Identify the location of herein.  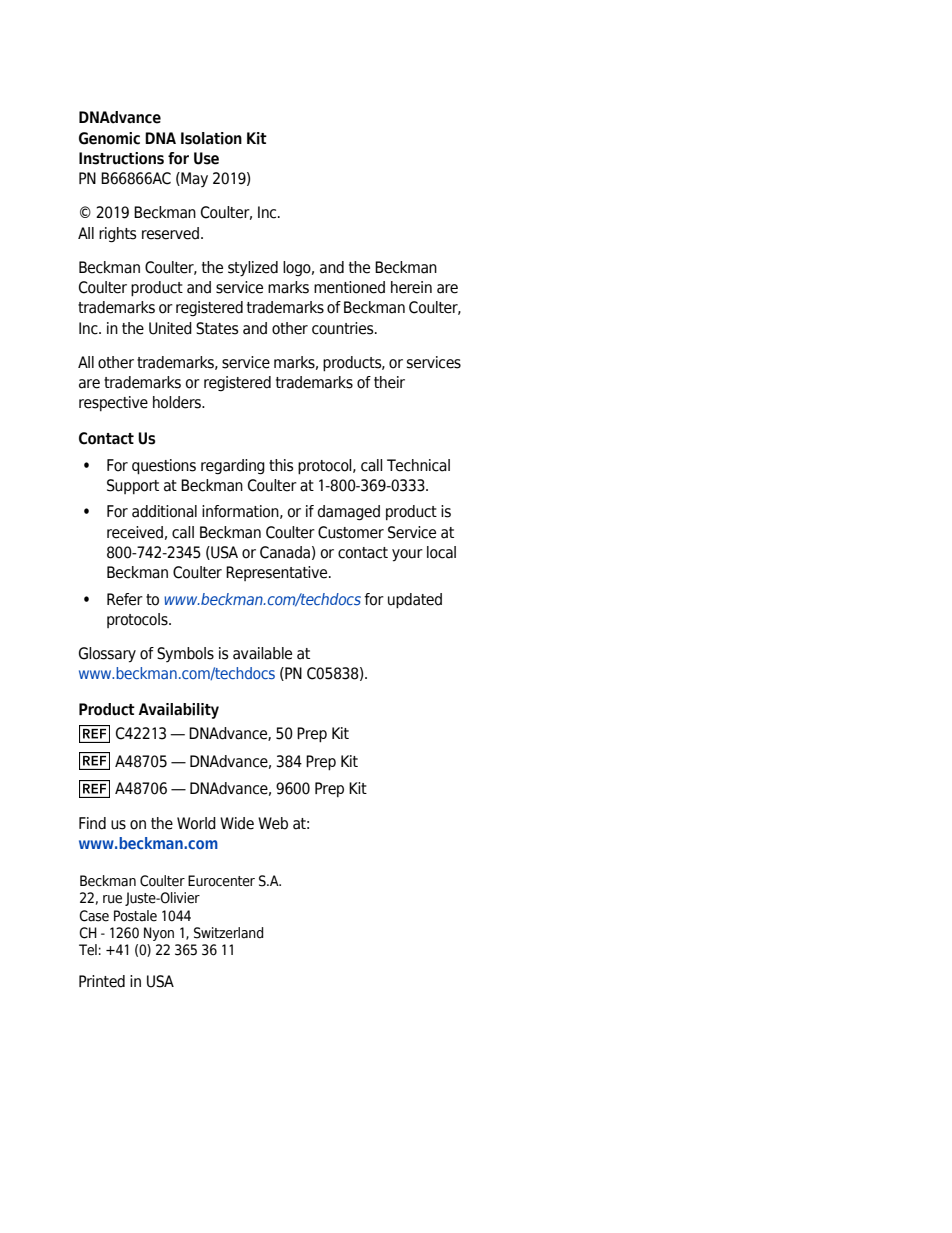
(411, 287).
